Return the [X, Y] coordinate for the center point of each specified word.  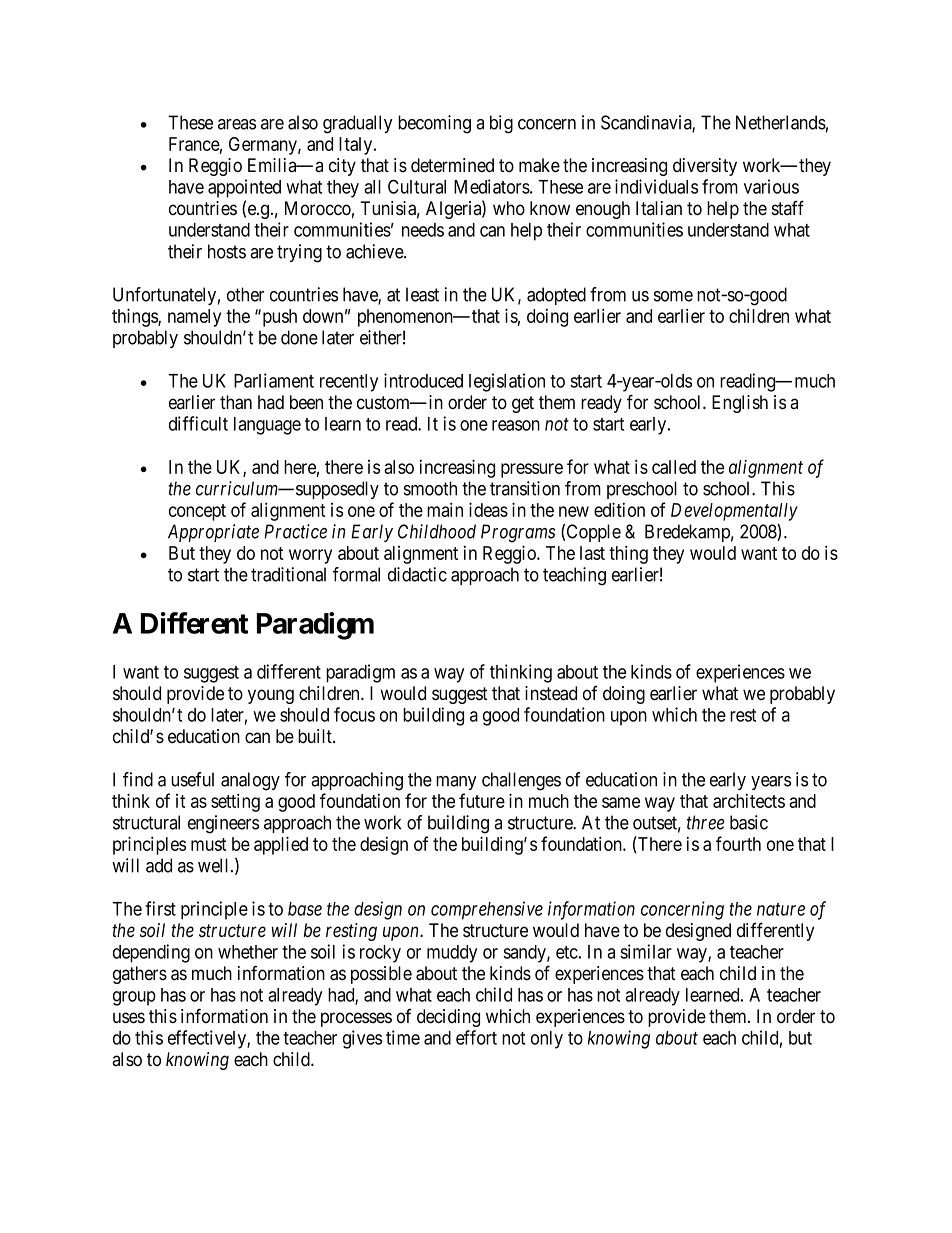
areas [237, 124]
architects [749, 801]
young [271, 696]
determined [452, 165]
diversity [705, 167]
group [134, 998]
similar [646, 951]
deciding [448, 1018]
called [674, 467]
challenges [521, 781]
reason [516, 425]
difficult [198, 423]
